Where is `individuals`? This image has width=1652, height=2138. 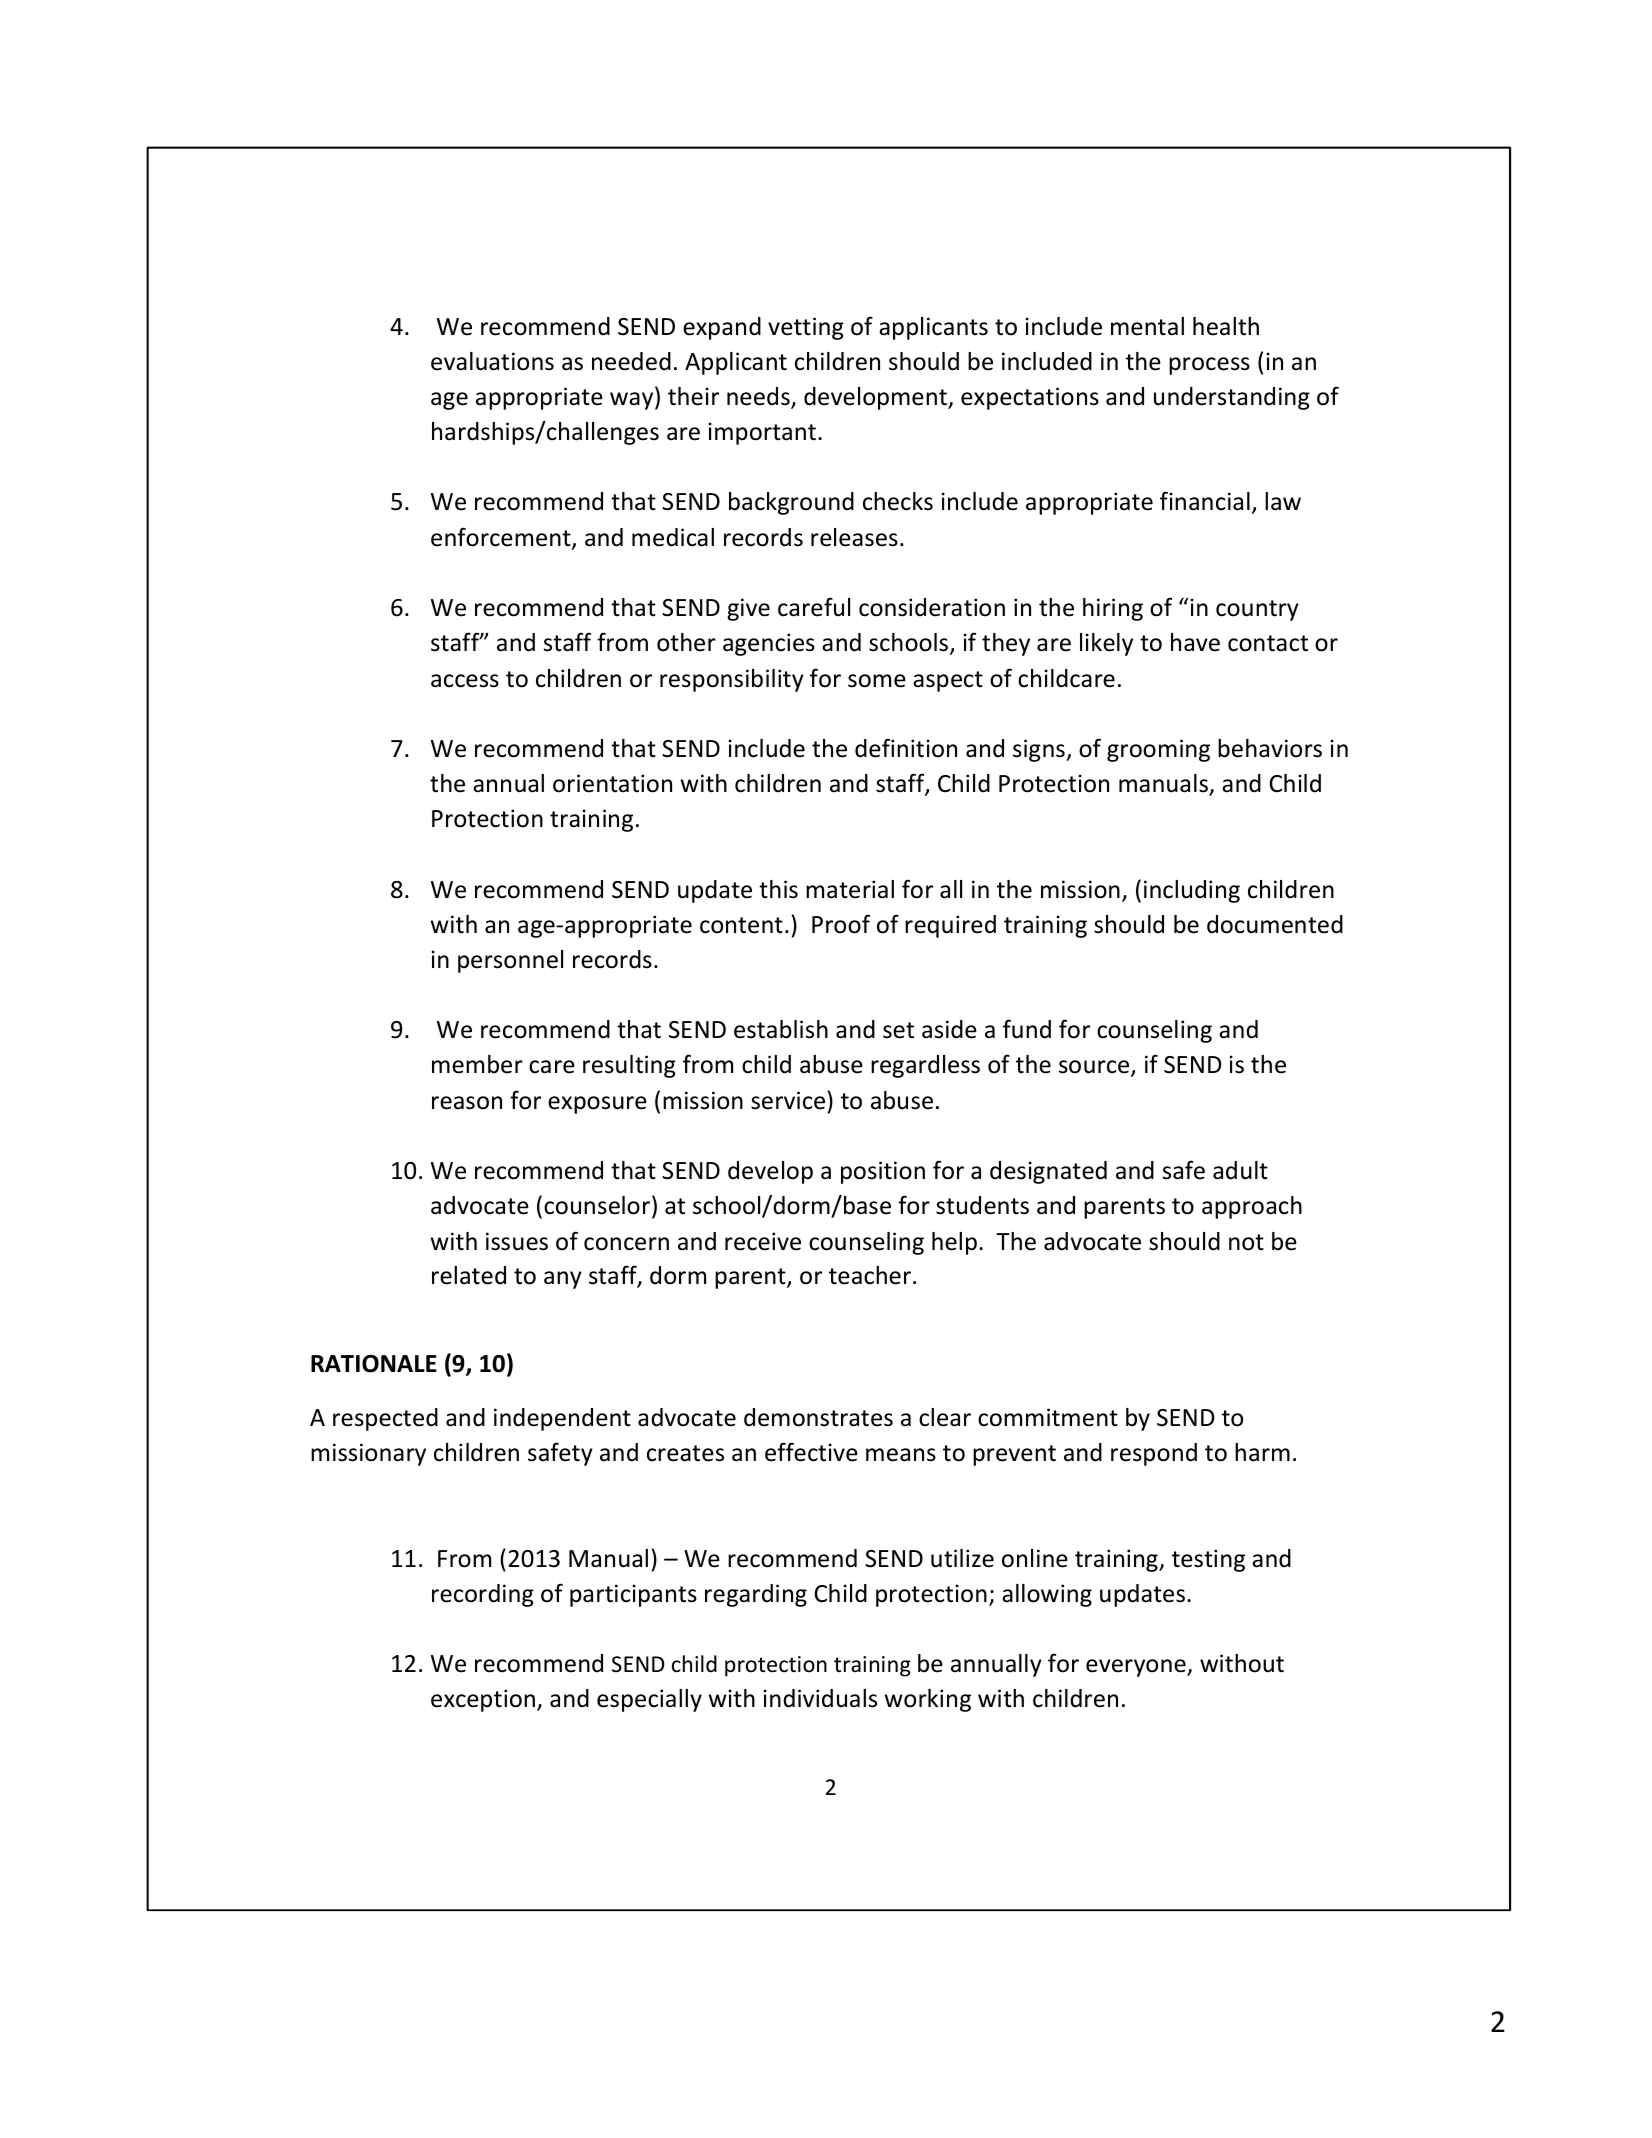 individuals is located at coordinates (820, 1698).
